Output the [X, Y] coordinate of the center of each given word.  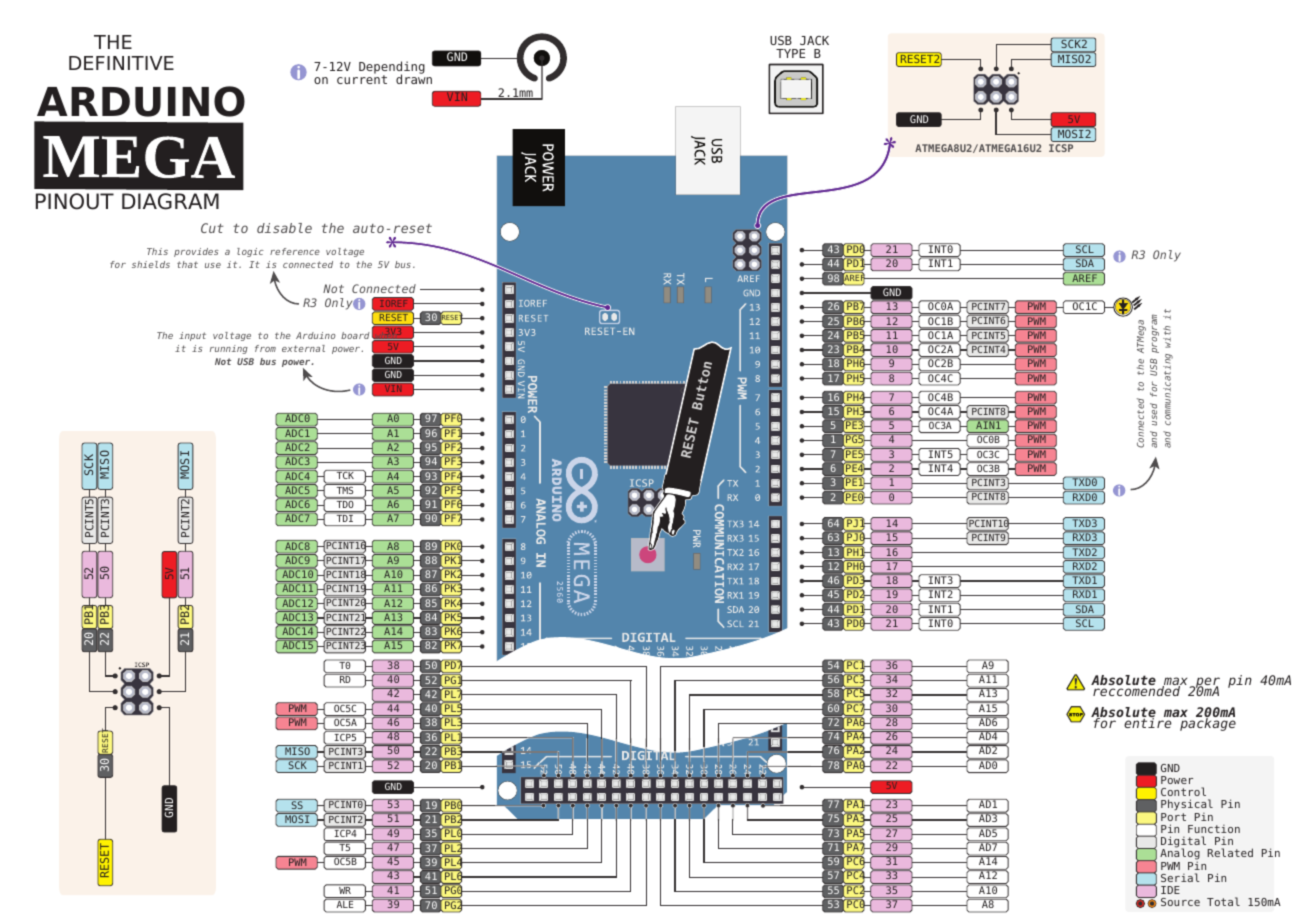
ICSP [1061, 148]
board [355, 335]
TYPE [790, 53]
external [303, 348]
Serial [1180, 877]
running [229, 349]
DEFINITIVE [121, 63]
